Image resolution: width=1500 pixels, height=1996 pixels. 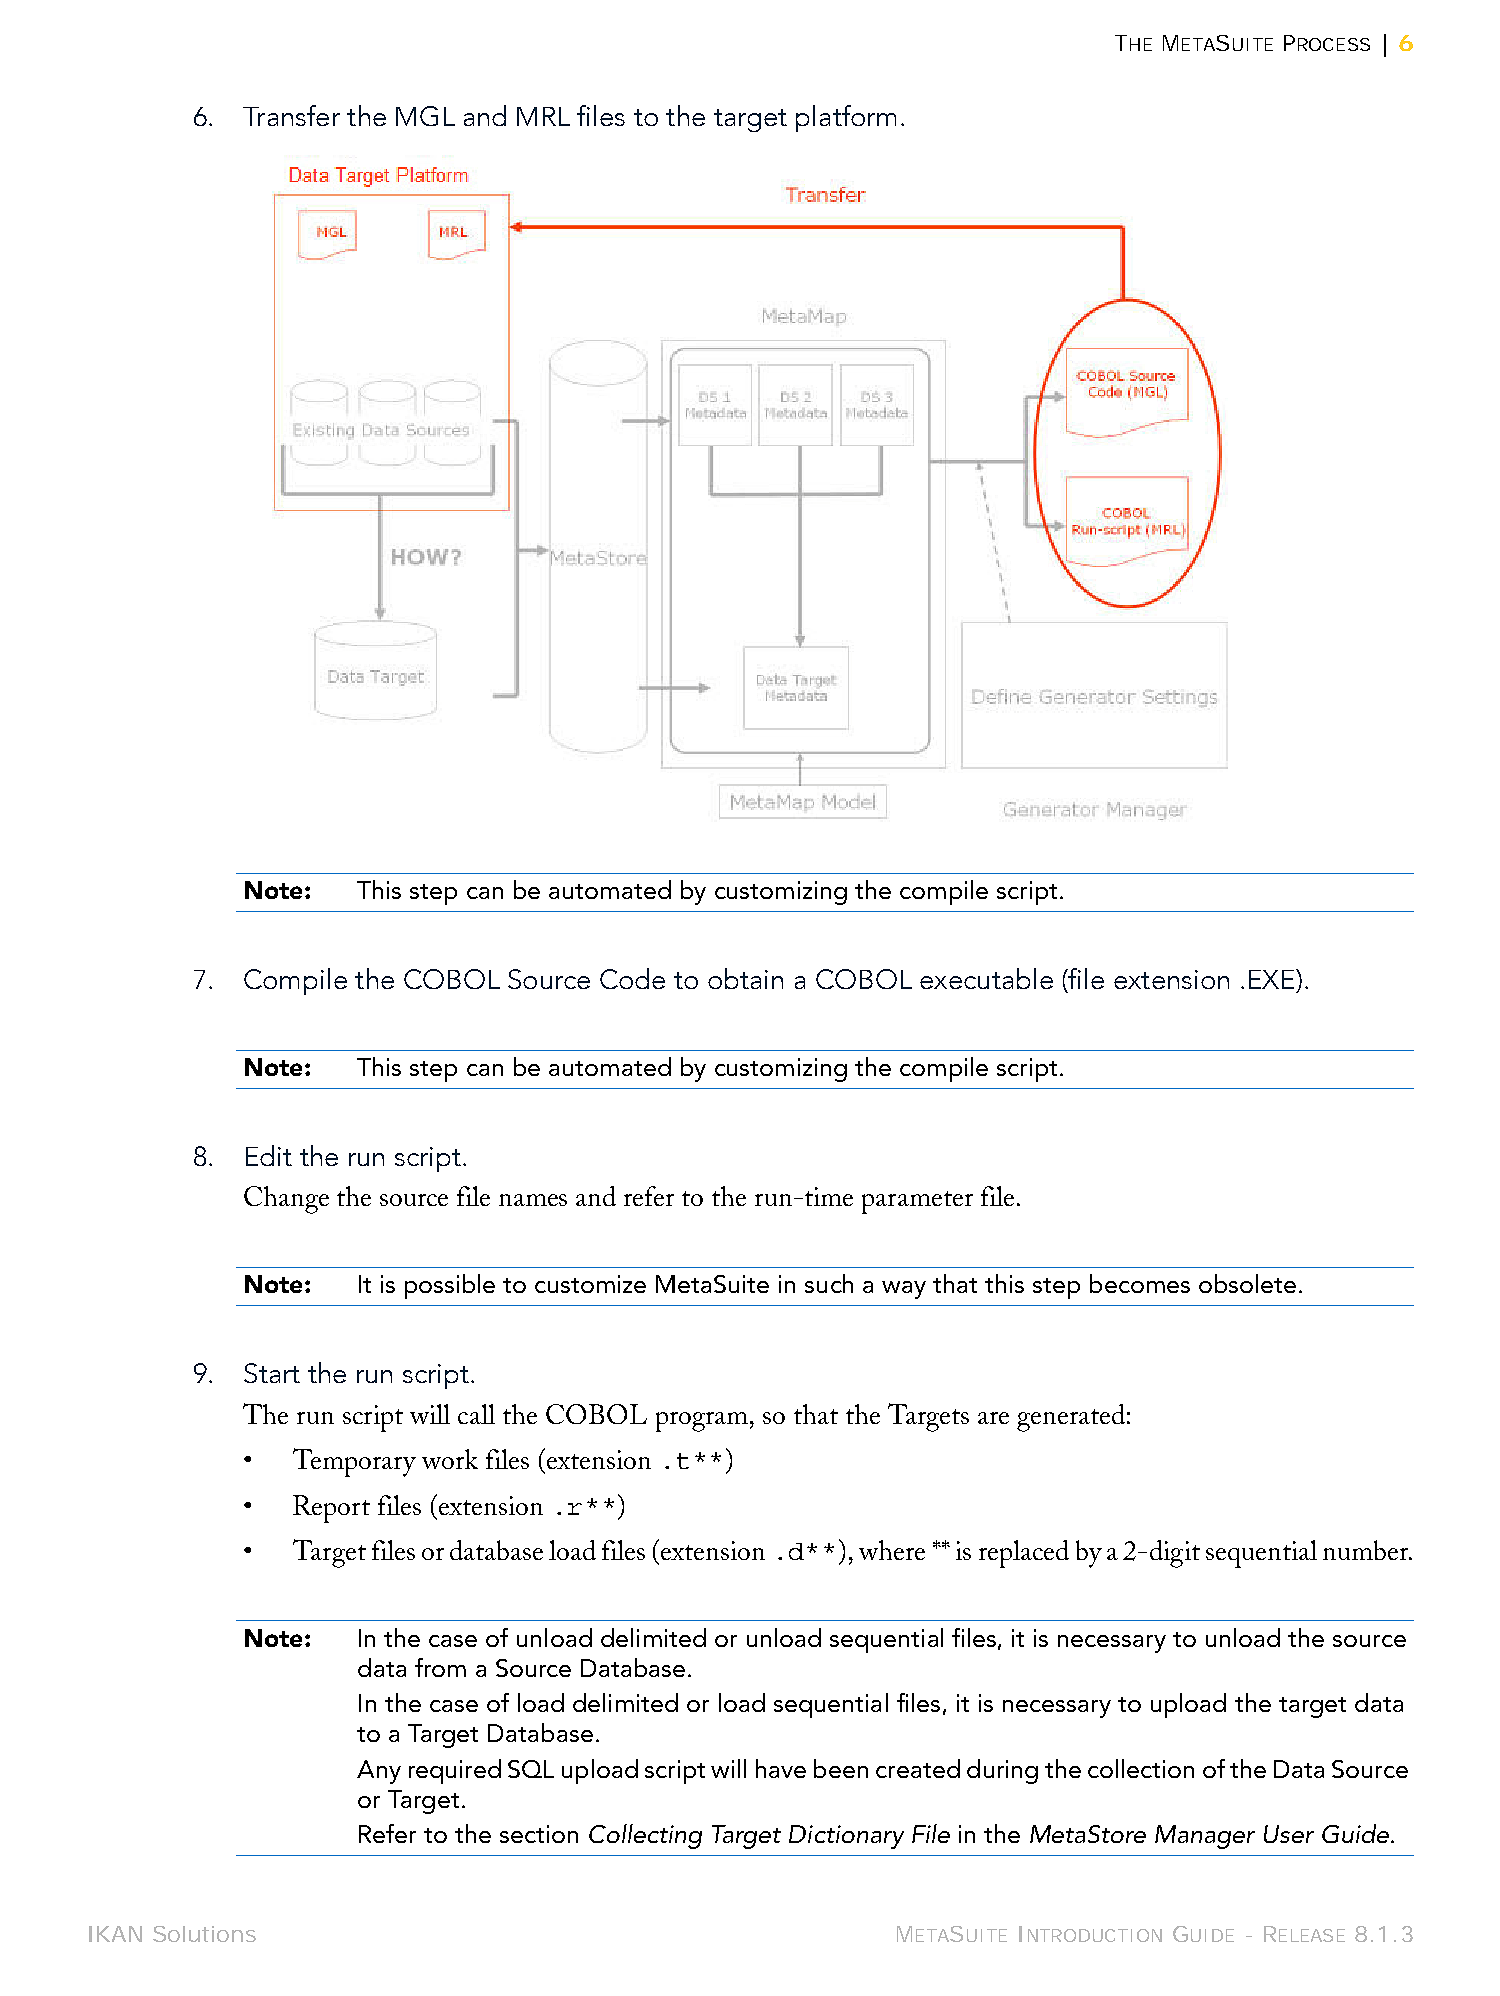 What do you see at coordinates (425, 116) in the screenshot?
I see `MGL` at bounding box center [425, 116].
